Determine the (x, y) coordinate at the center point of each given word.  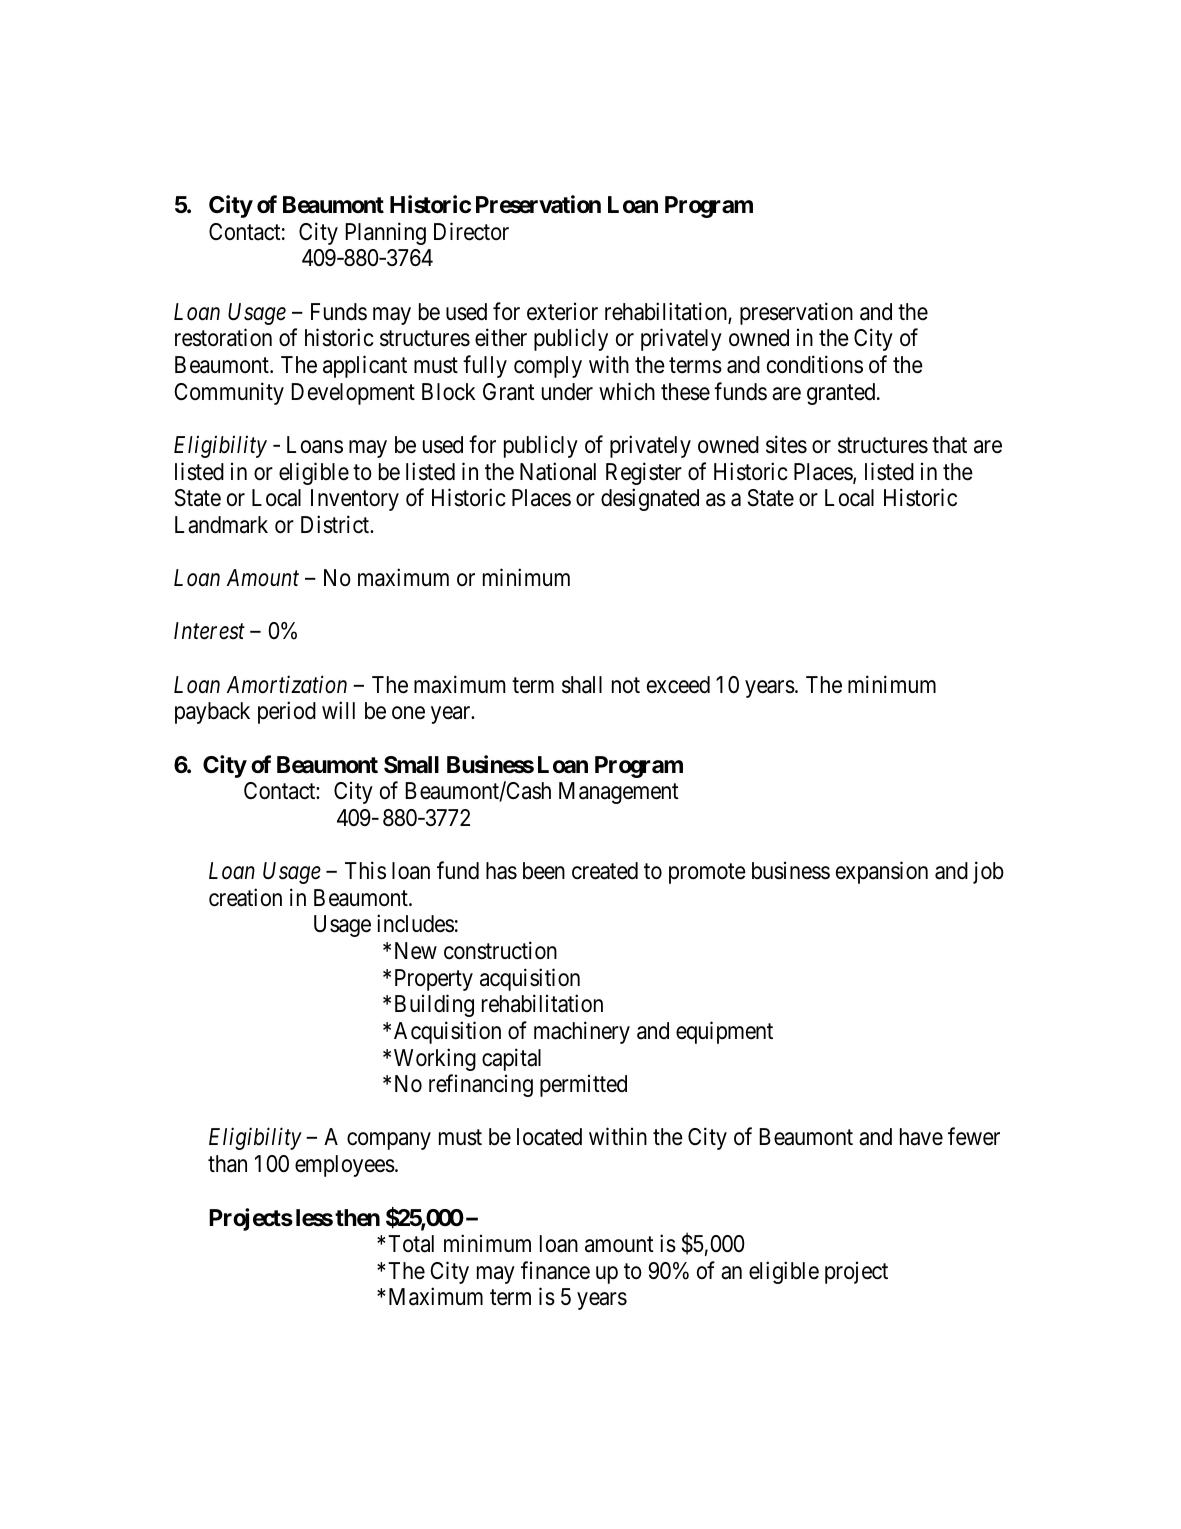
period (287, 712)
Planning (385, 233)
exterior (562, 312)
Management (619, 793)
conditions (815, 364)
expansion (882, 872)
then (357, 1218)
